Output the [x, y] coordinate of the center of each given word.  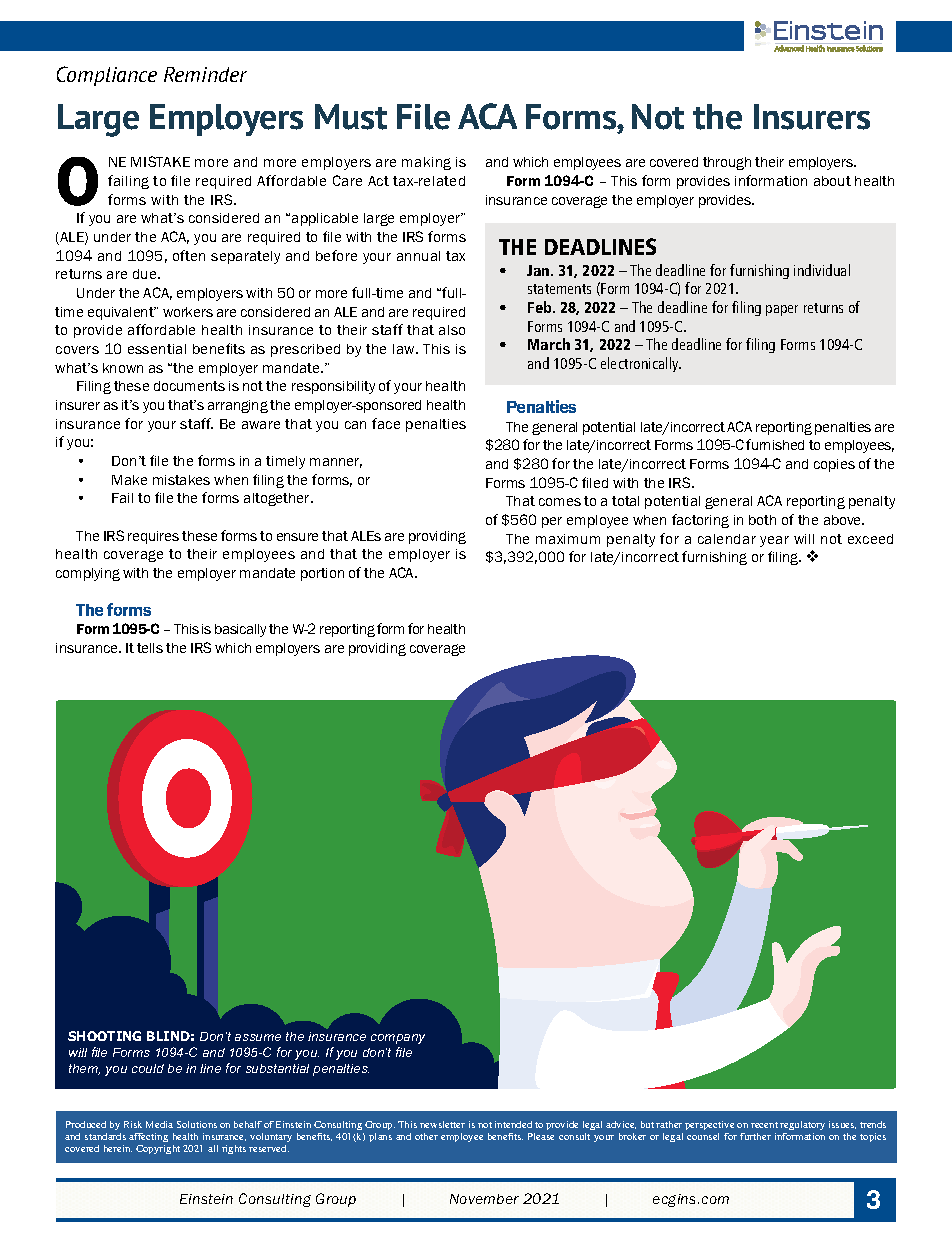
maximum [568, 539]
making [426, 163]
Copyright [158, 1149]
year [774, 541]
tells [150, 648]
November [484, 1199]
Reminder [205, 74]
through [727, 163]
